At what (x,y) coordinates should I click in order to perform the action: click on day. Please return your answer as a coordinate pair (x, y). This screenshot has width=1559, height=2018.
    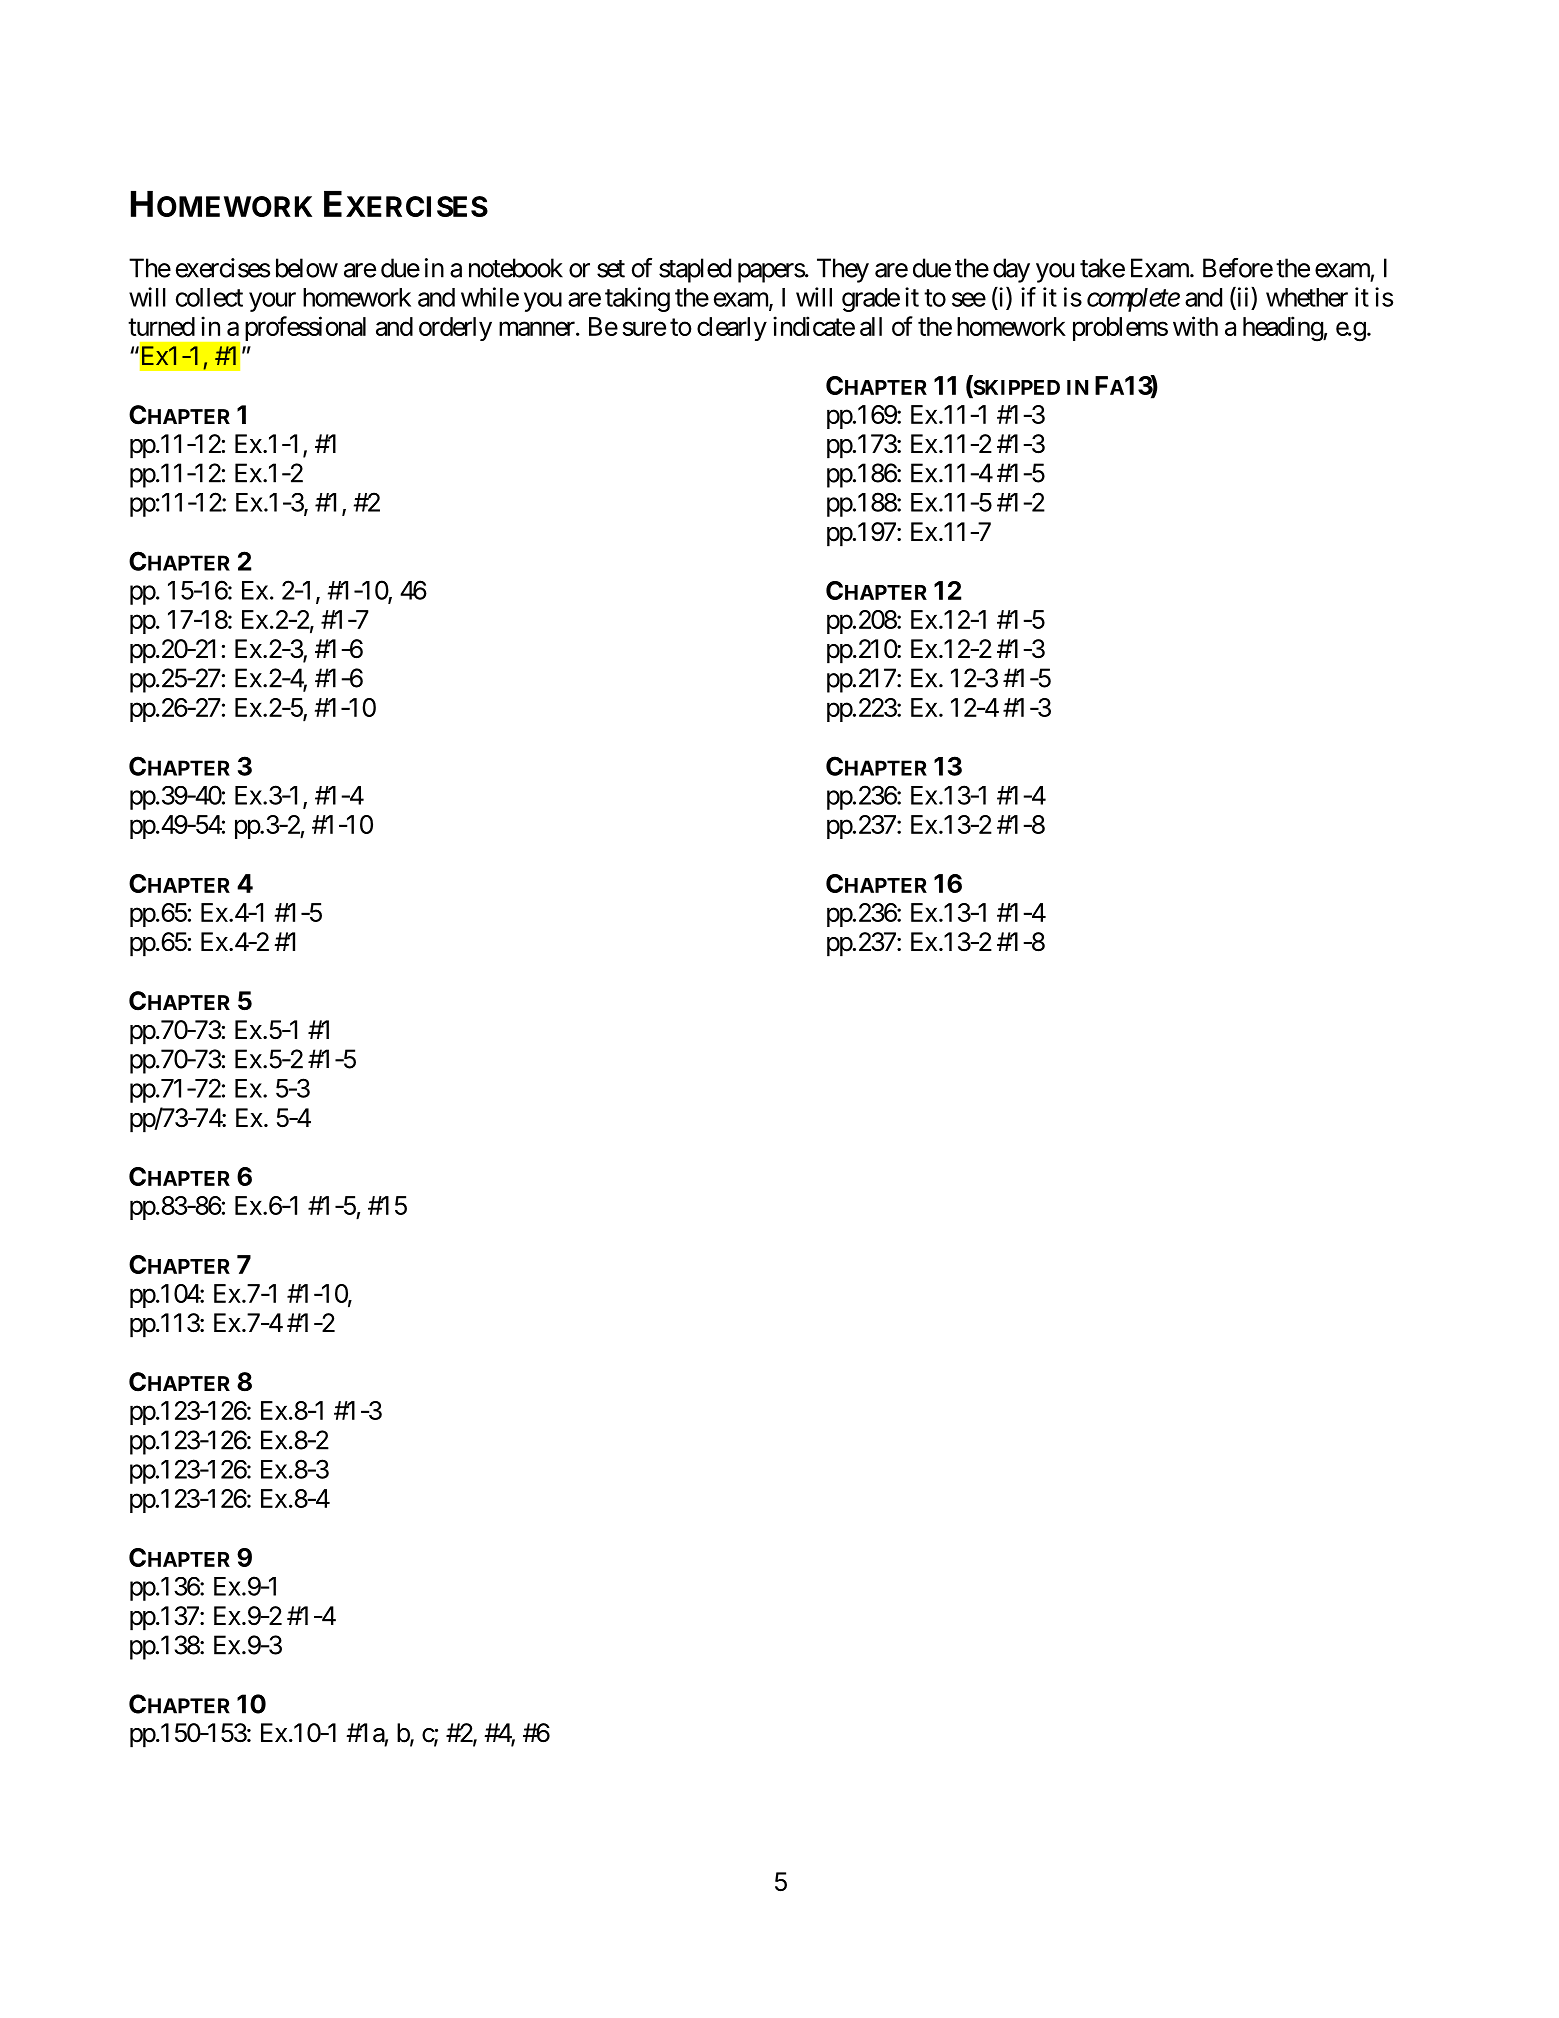
    Looking at the image, I should click on (1011, 270).
